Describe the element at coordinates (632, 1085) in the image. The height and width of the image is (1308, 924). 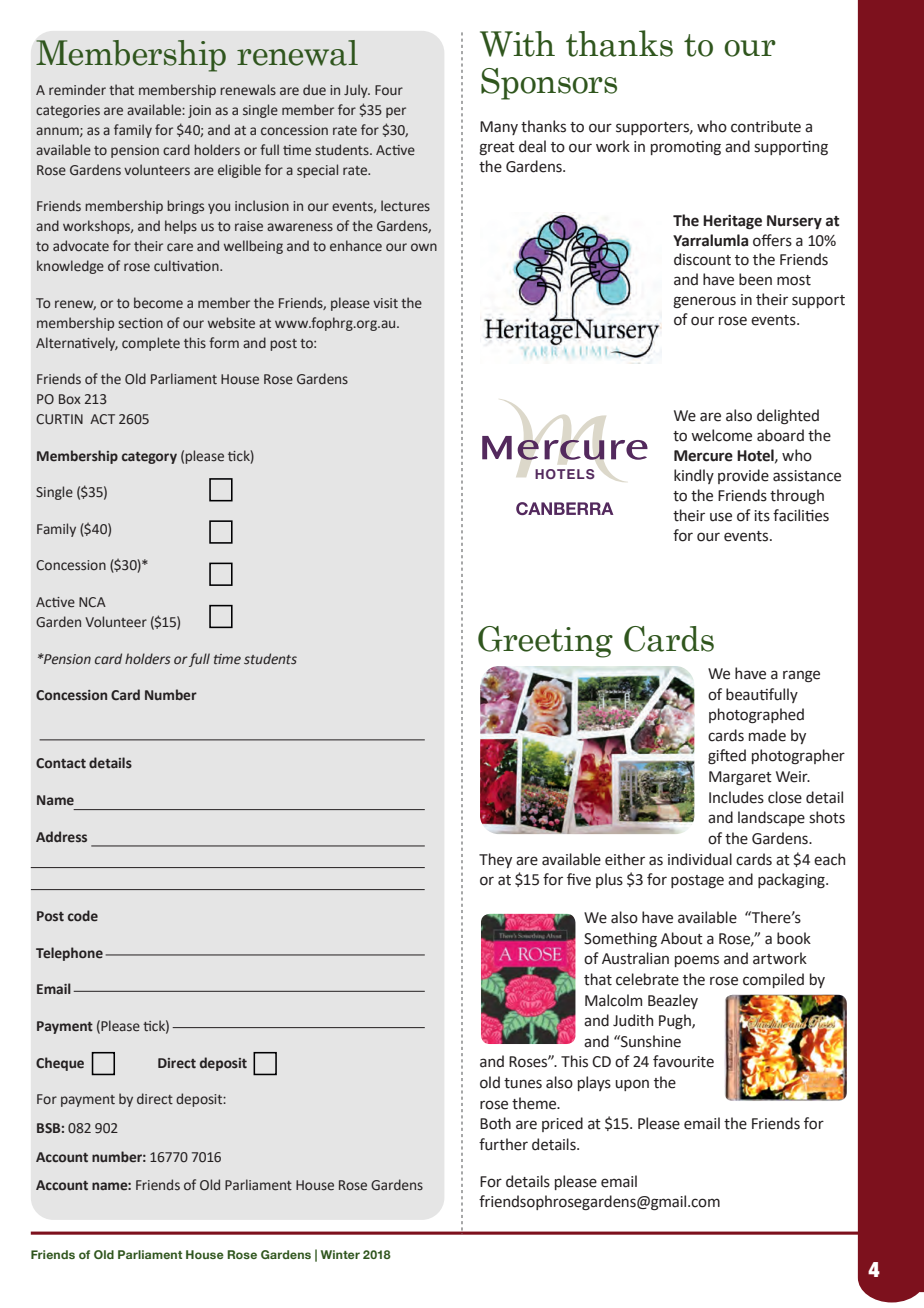
I see `upon` at that location.
